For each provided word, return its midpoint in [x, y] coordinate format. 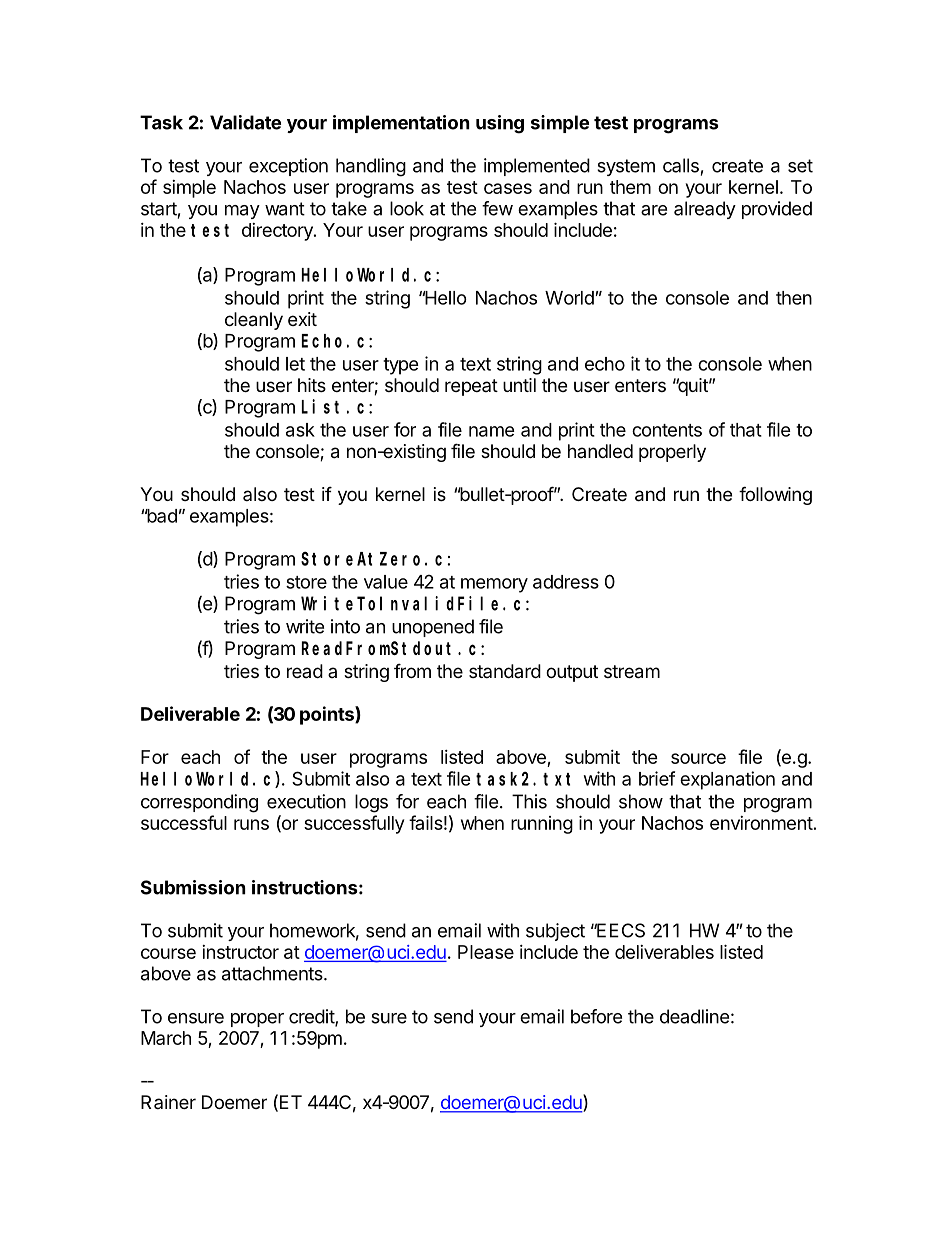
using [500, 124]
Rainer [168, 1102]
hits [312, 385]
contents [667, 430]
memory [494, 585]
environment [761, 823]
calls [681, 165]
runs [251, 824]
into [345, 626]
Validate [245, 122]
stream [632, 672]
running [542, 825]
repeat [471, 387]
